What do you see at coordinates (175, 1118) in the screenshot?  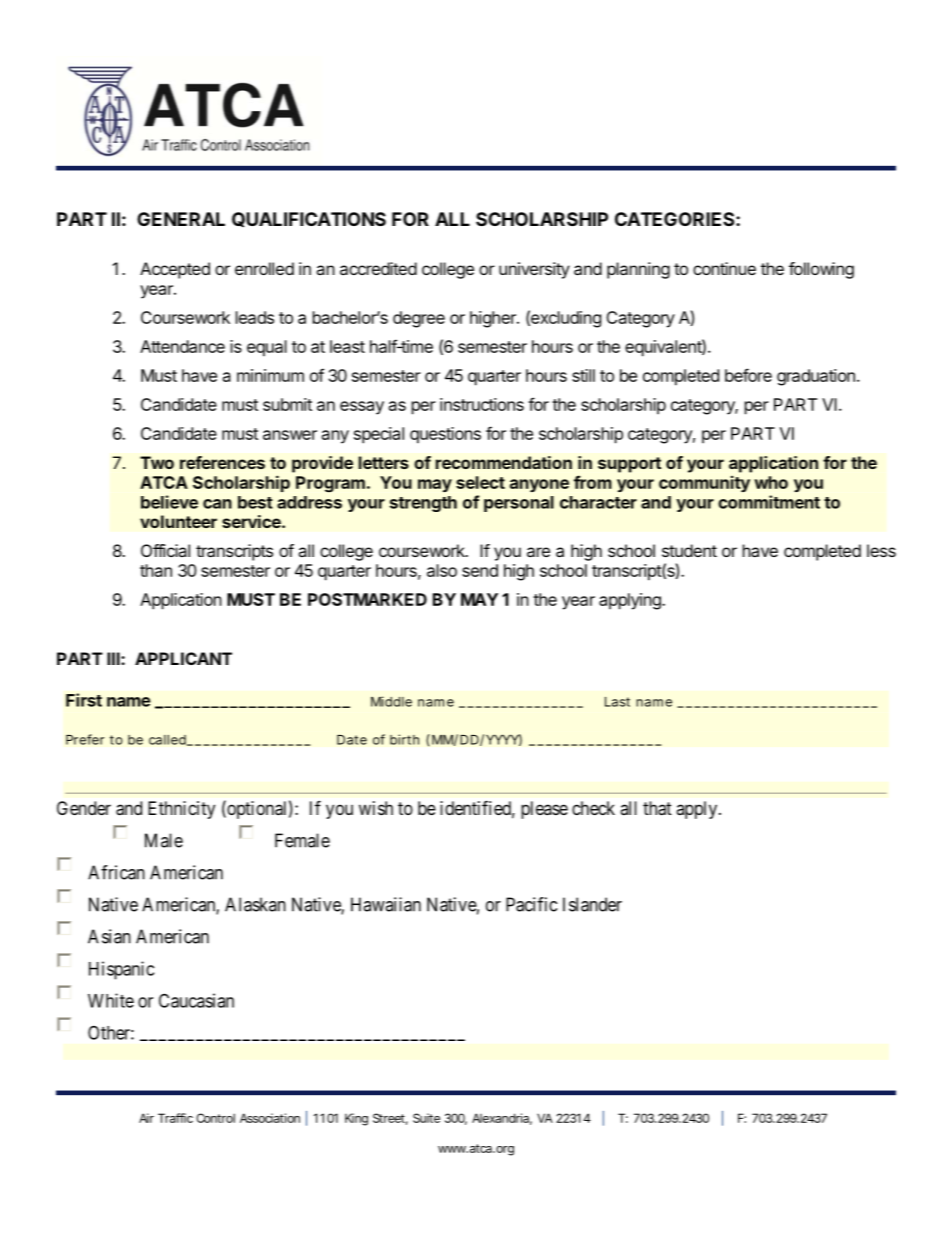 I see `Traffic` at bounding box center [175, 1118].
